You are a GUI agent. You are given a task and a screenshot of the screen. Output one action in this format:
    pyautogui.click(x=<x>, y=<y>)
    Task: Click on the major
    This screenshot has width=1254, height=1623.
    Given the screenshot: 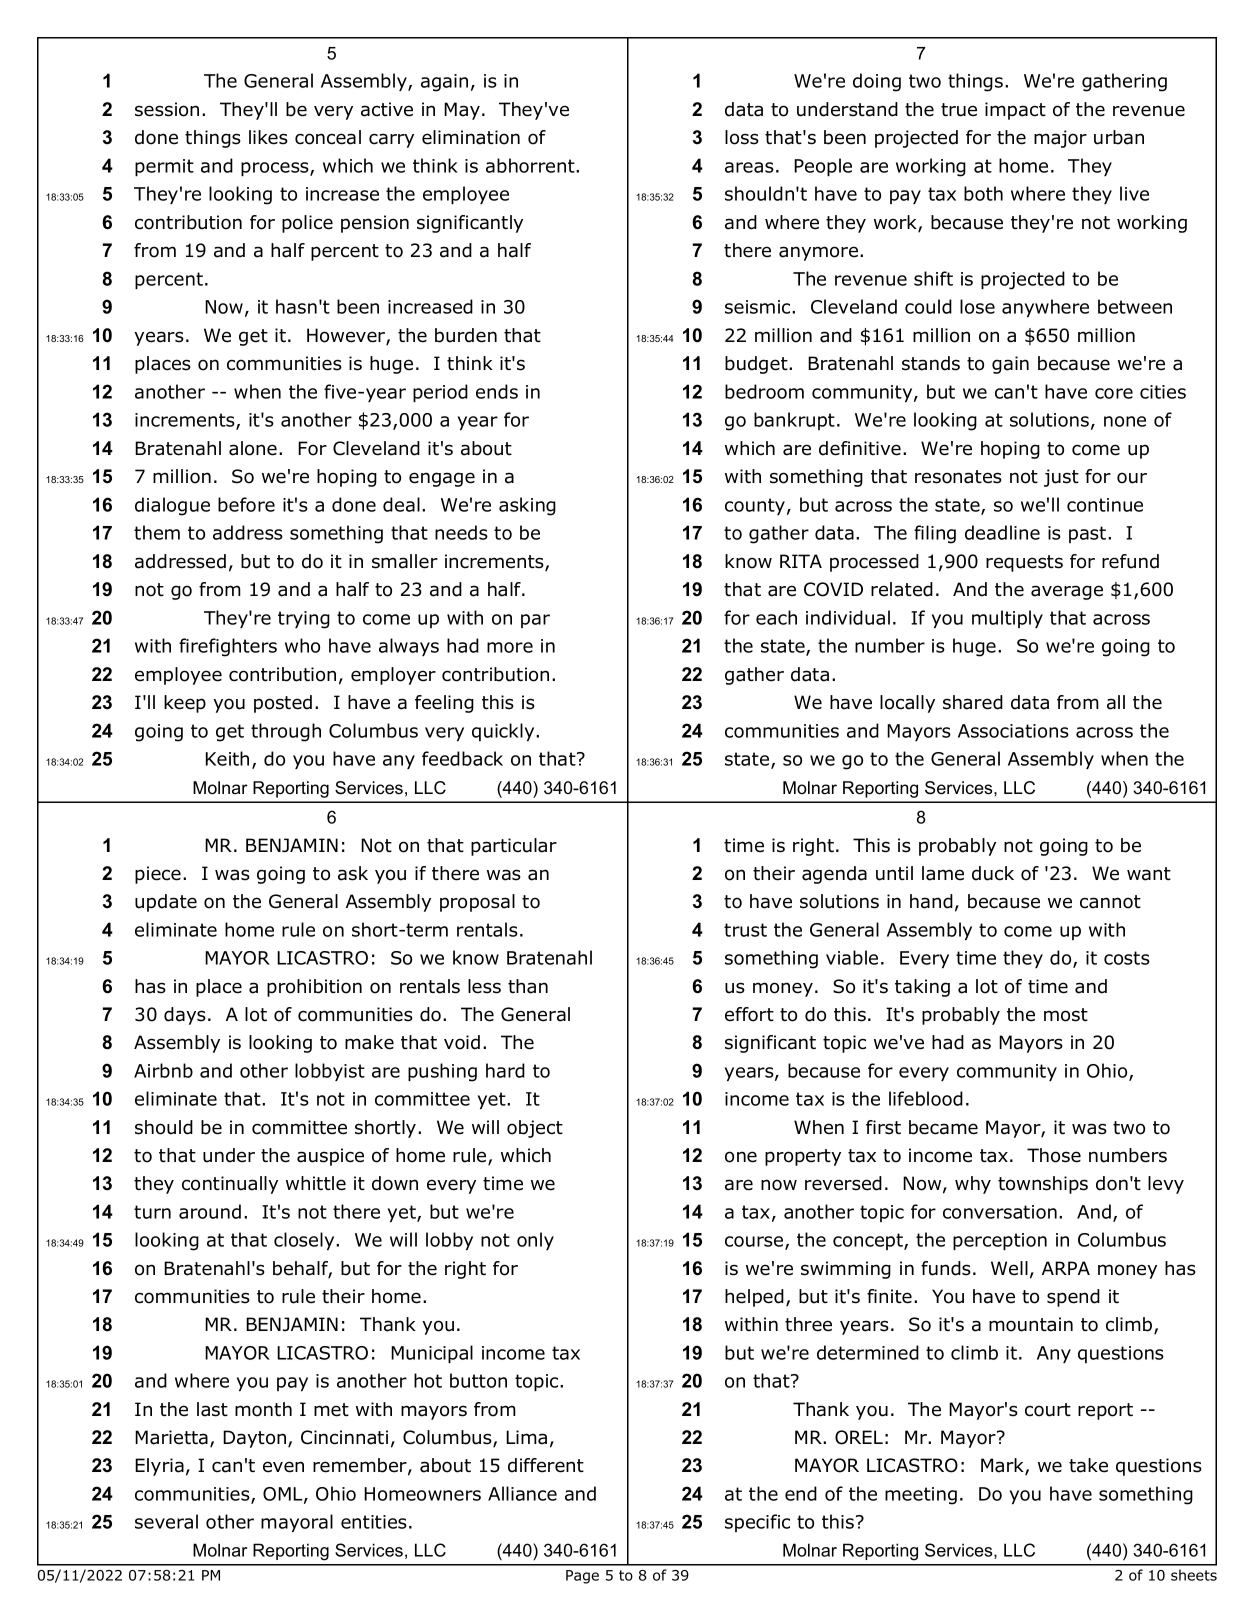 What is the action you would take?
    pyautogui.click(x=1060, y=139)
